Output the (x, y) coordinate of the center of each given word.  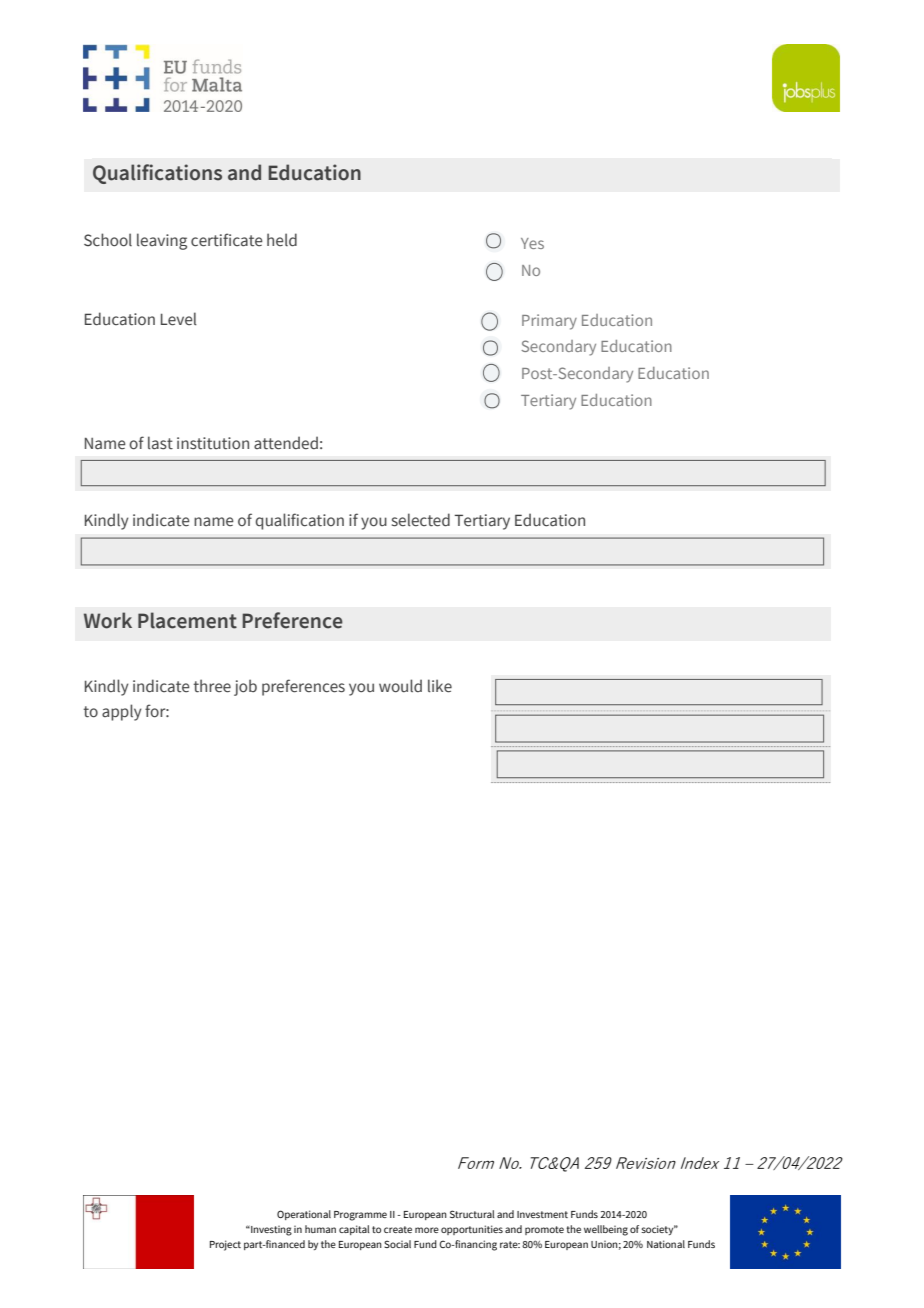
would (400, 686)
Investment (542, 1214)
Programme (360, 1216)
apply (122, 712)
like (440, 686)
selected (421, 520)
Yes (532, 243)
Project (225, 1245)
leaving (162, 241)
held (282, 240)
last (160, 443)
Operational (304, 1215)
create (398, 1229)
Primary (549, 322)
